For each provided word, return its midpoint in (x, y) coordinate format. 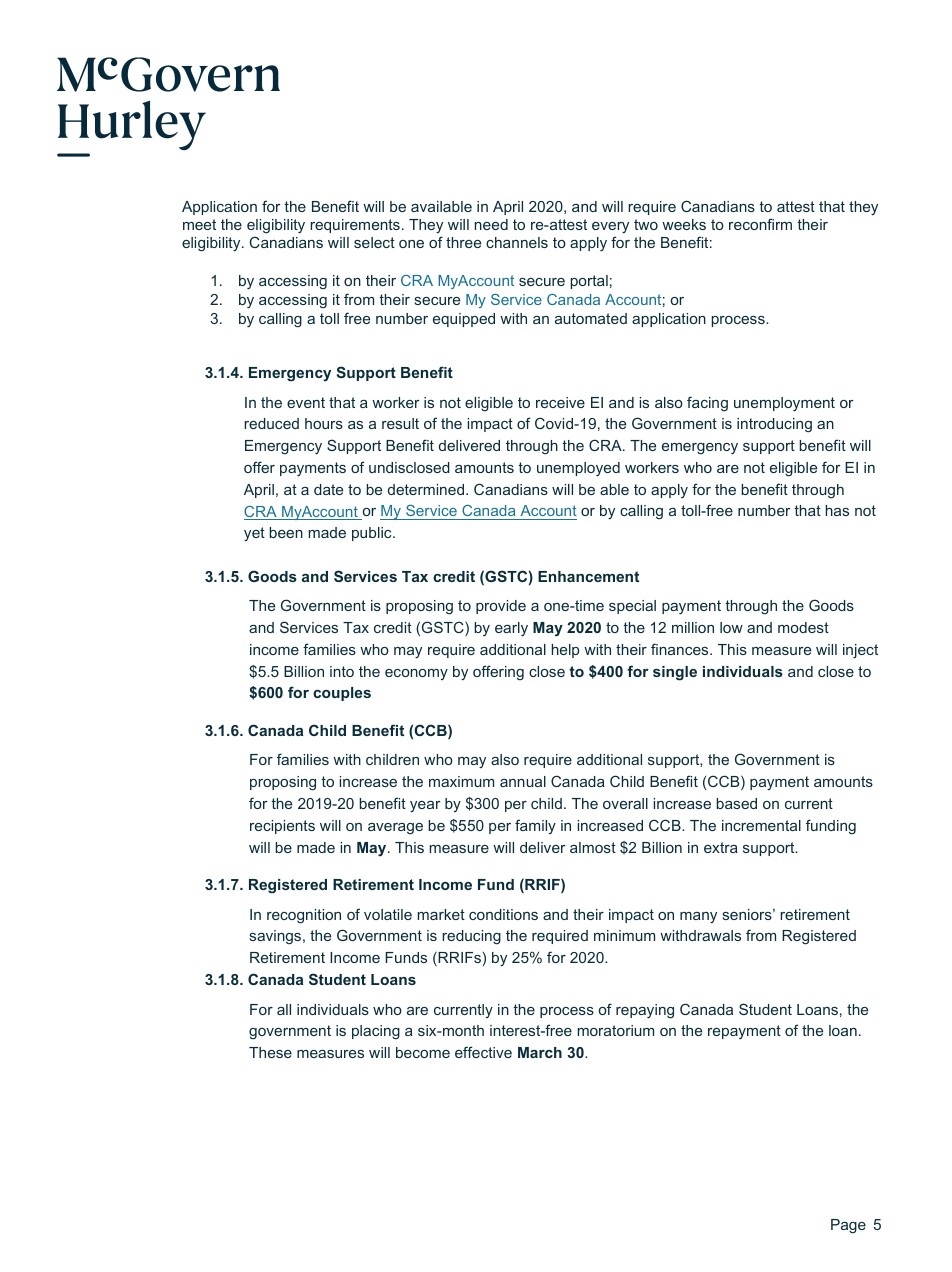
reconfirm (760, 224)
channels (517, 242)
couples (342, 694)
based (736, 803)
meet (199, 224)
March (540, 1052)
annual (523, 781)
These (270, 1052)
